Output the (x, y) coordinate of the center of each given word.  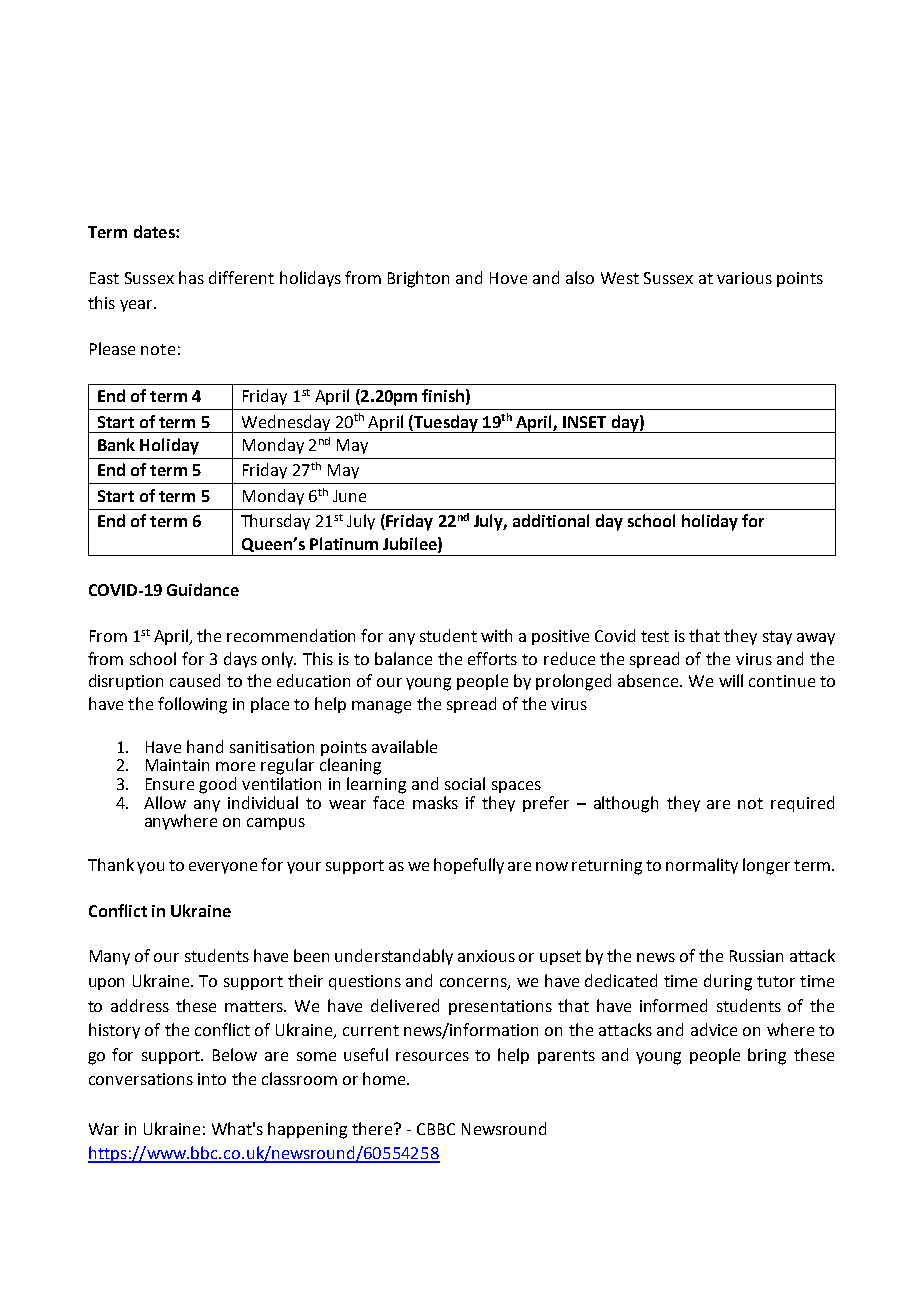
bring (767, 1056)
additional (551, 520)
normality (702, 866)
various (744, 278)
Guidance (203, 589)
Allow (165, 802)
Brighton (418, 279)
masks (435, 802)
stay (777, 638)
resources (432, 1056)
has (191, 277)
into (212, 1079)
